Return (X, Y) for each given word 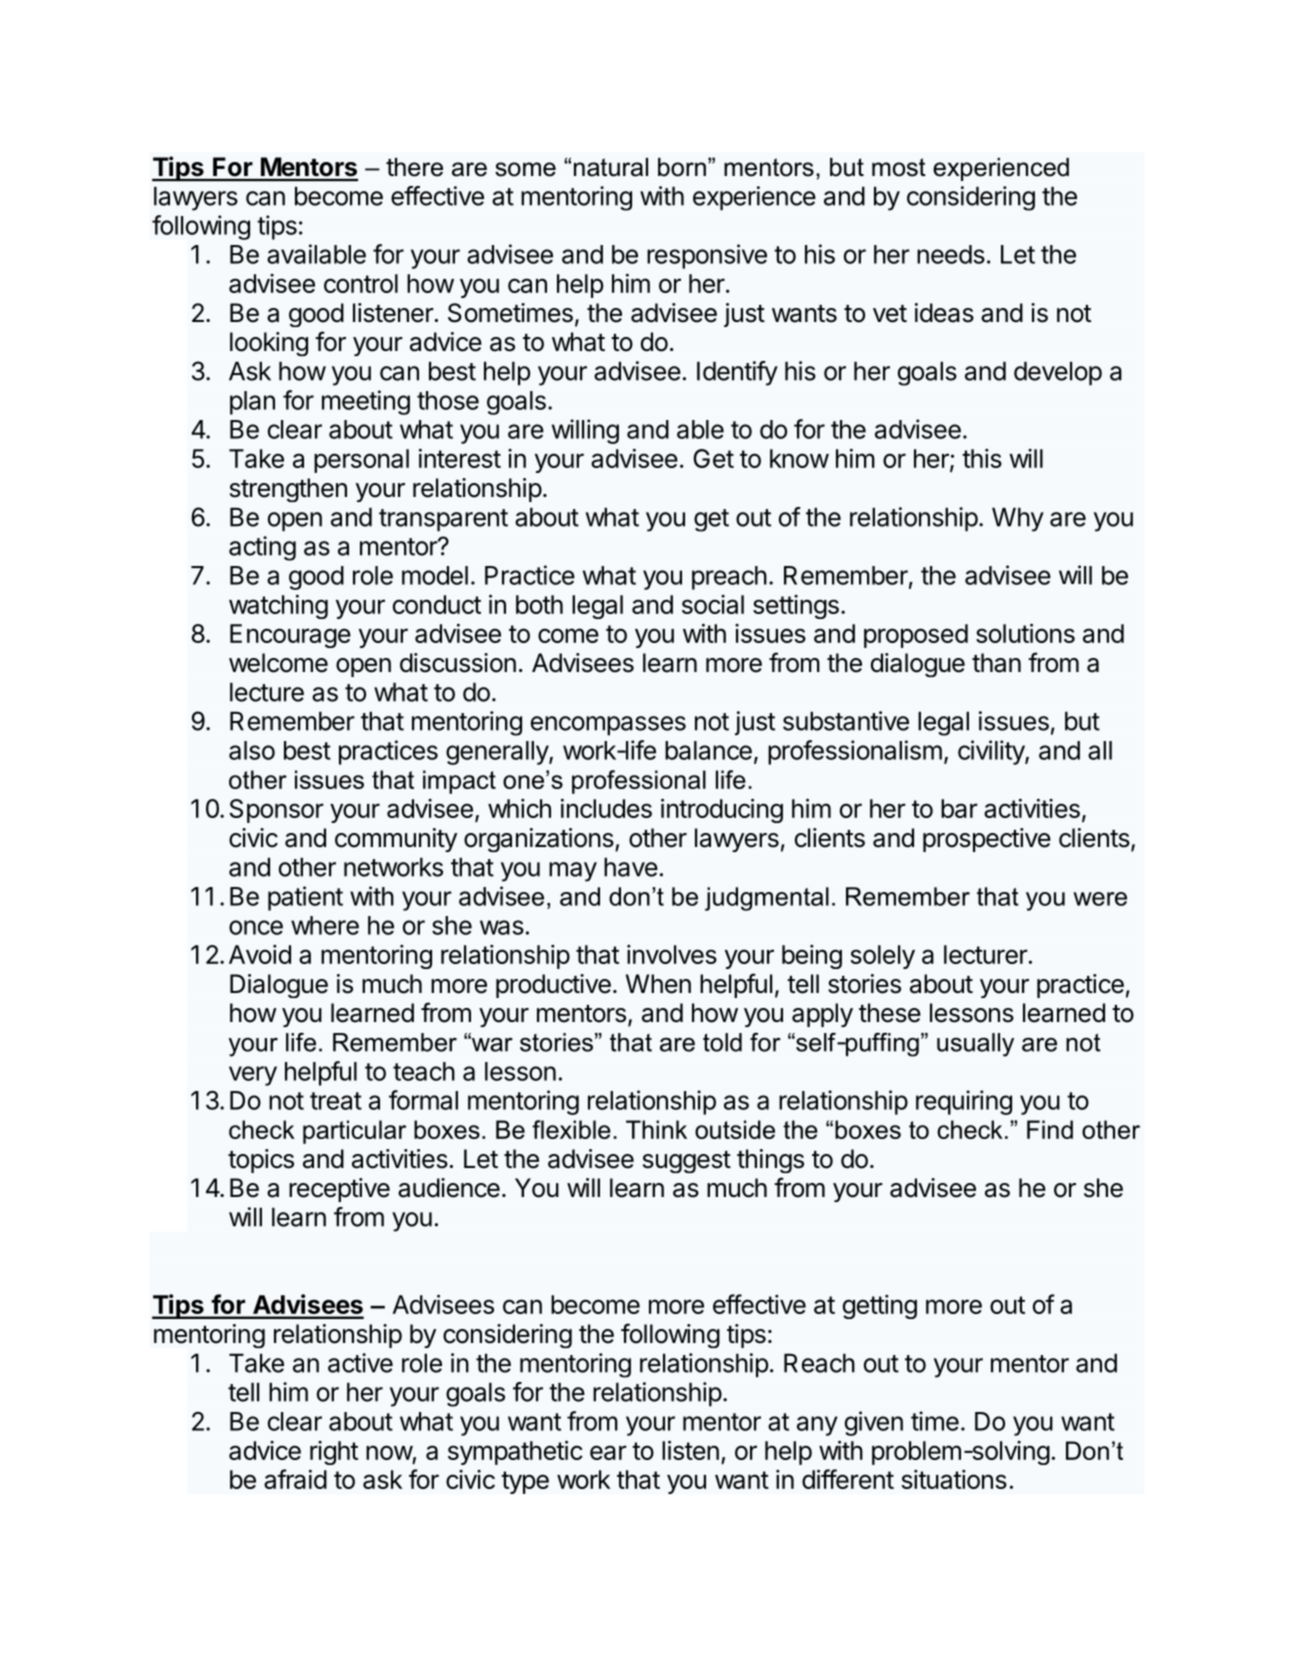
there (414, 167)
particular (354, 1132)
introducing (722, 810)
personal (361, 461)
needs (951, 254)
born (682, 167)
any (817, 1426)
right (334, 1453)
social (713, 604)
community (396, 840)
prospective (987, 840)
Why (1018, 519)
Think (656, 1129)
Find (1050, 1129)
